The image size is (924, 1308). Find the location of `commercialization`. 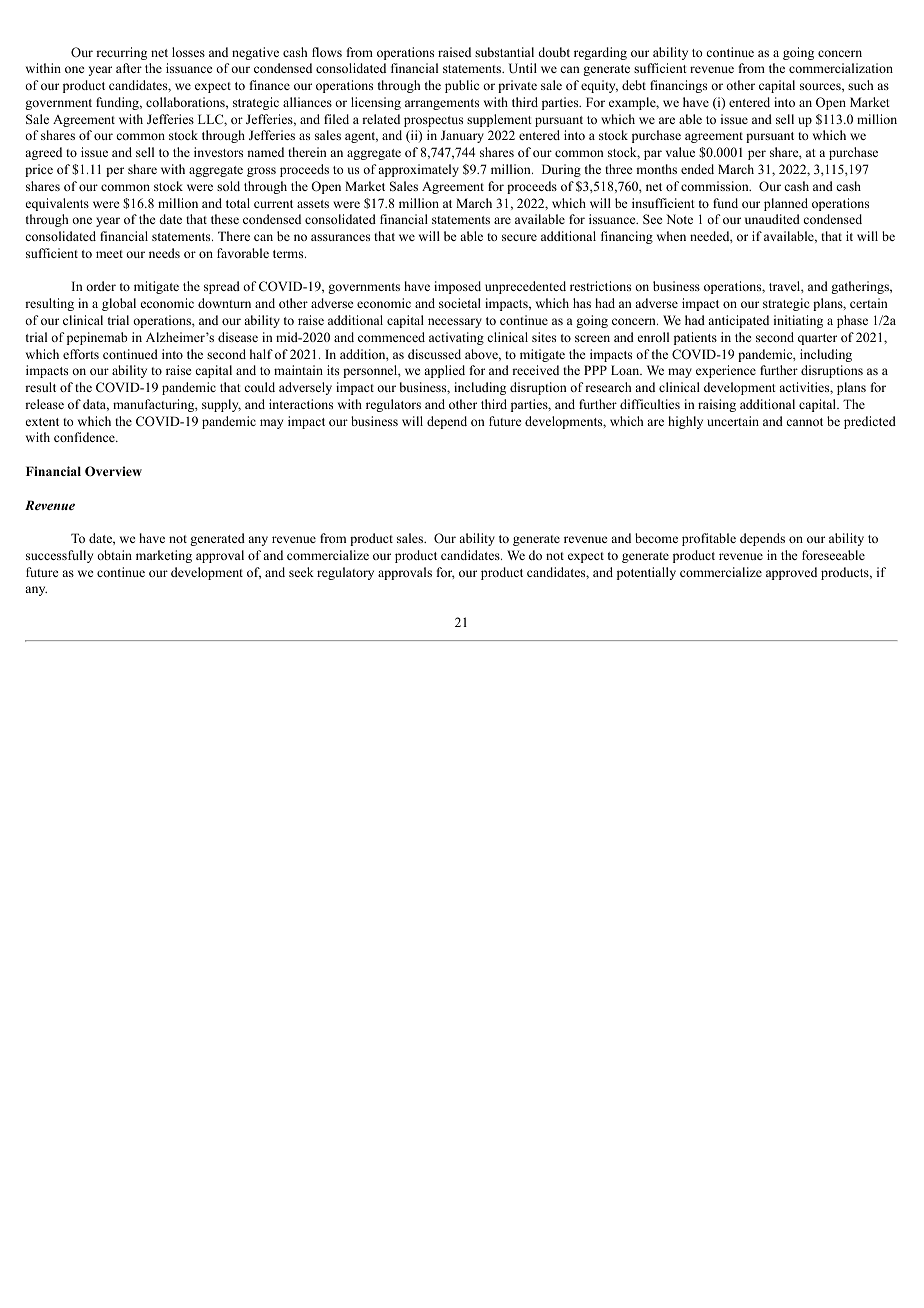

commercialization is located at coordinates (841, 68).
